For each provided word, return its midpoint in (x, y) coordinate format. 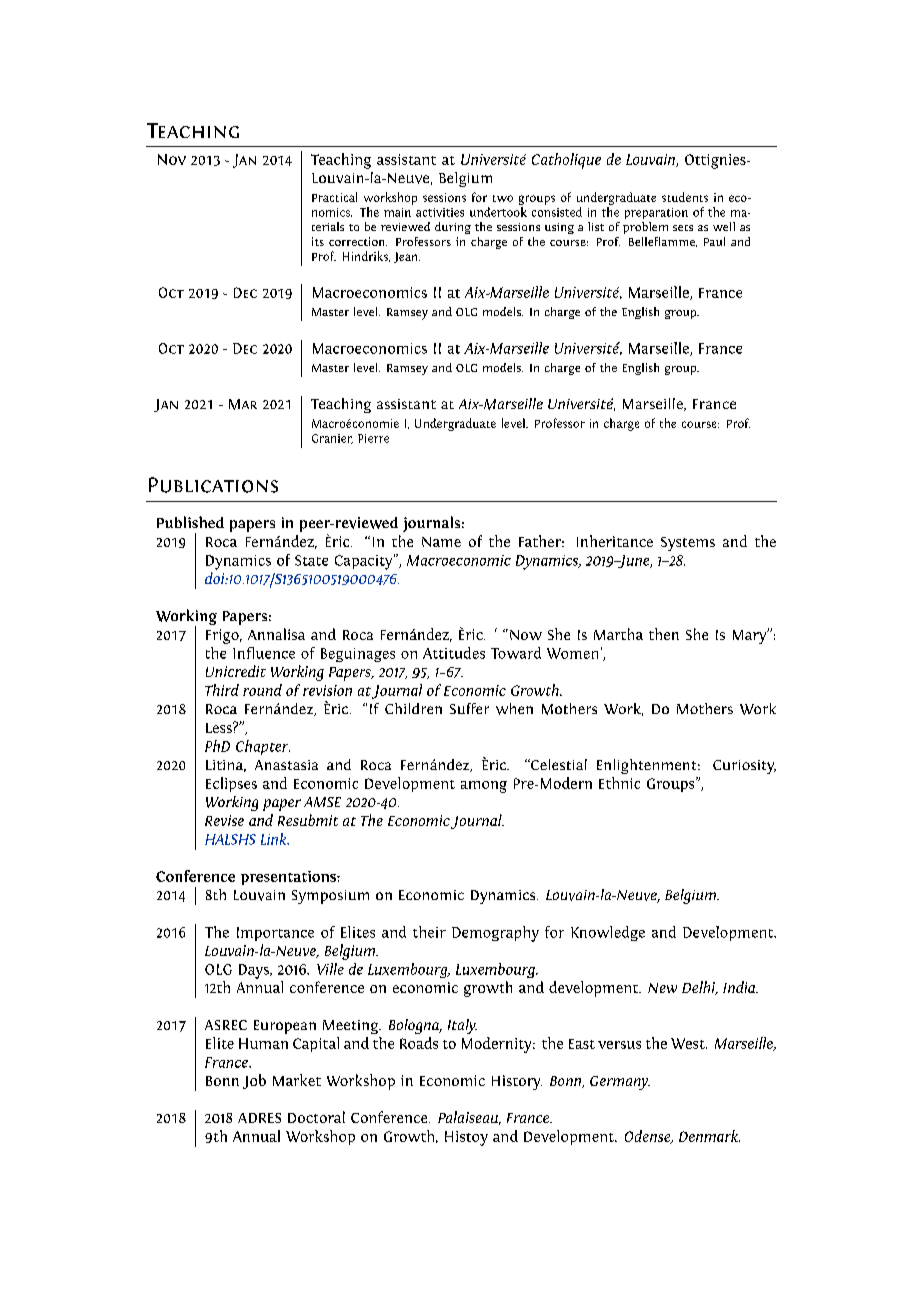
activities (440, 212)
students (685, 197)
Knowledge (608, 933)
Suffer (469, 708)
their (429, 932)
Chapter (263, 747)
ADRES (259, 1118)
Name (441, 542)
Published (190, 522)
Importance (275, 934)
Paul (714, 241)
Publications (213, 485)
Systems (688, 544)
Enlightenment (648, 766)
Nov (172, 159)
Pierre (373, 438)
